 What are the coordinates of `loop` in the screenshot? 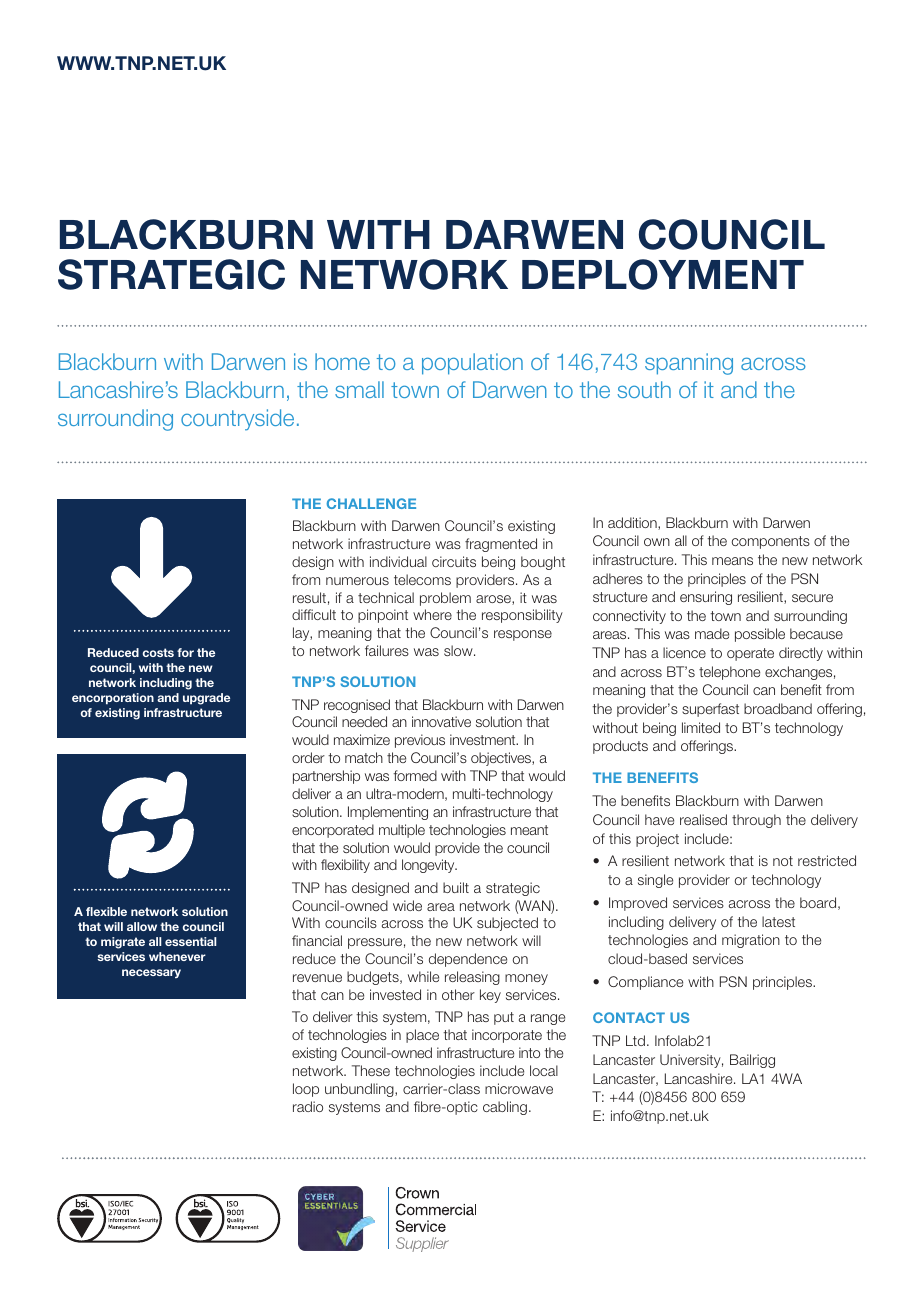 It's located at (306, 1090).
